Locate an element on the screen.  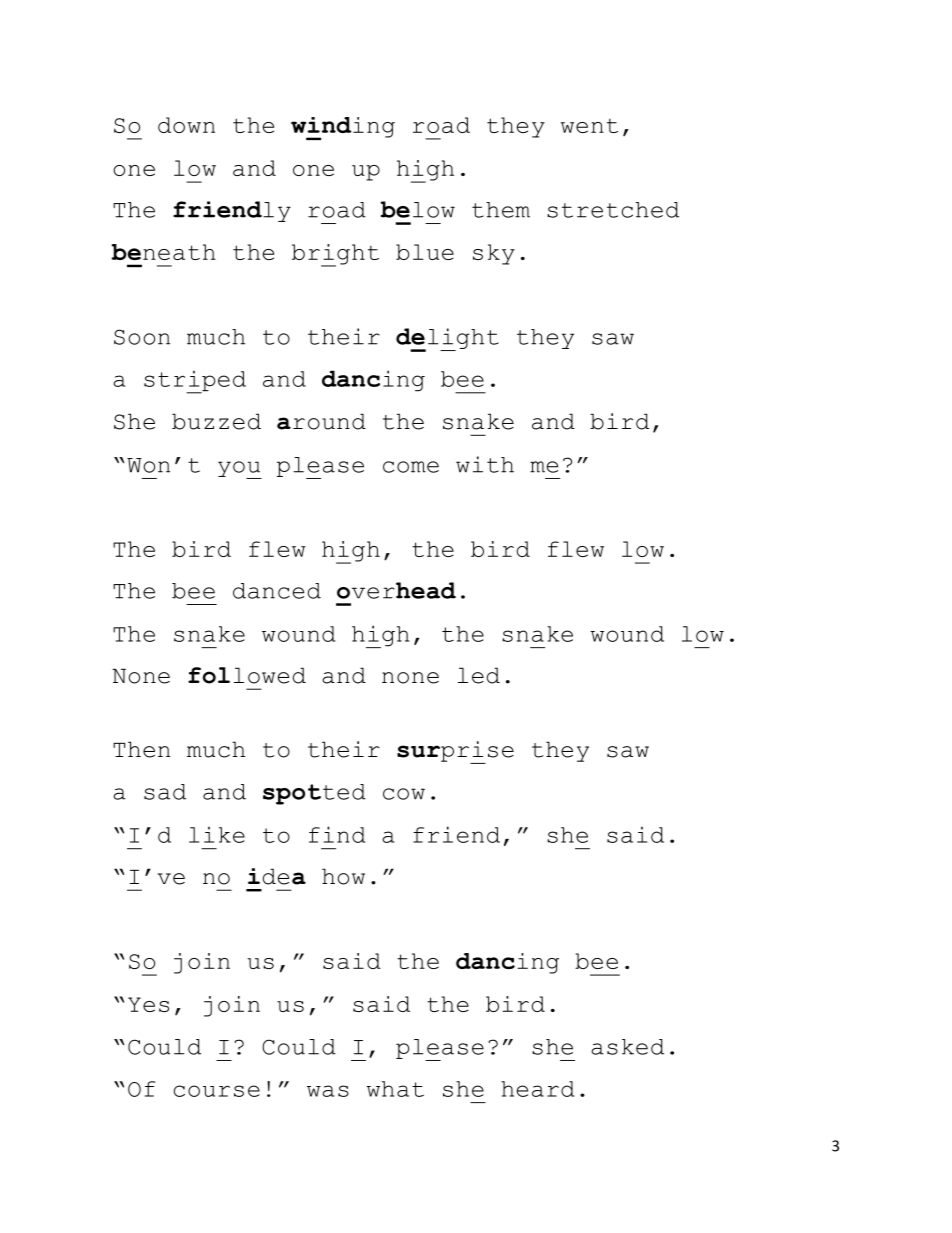
heard is located at coordinates (537, 1089).
